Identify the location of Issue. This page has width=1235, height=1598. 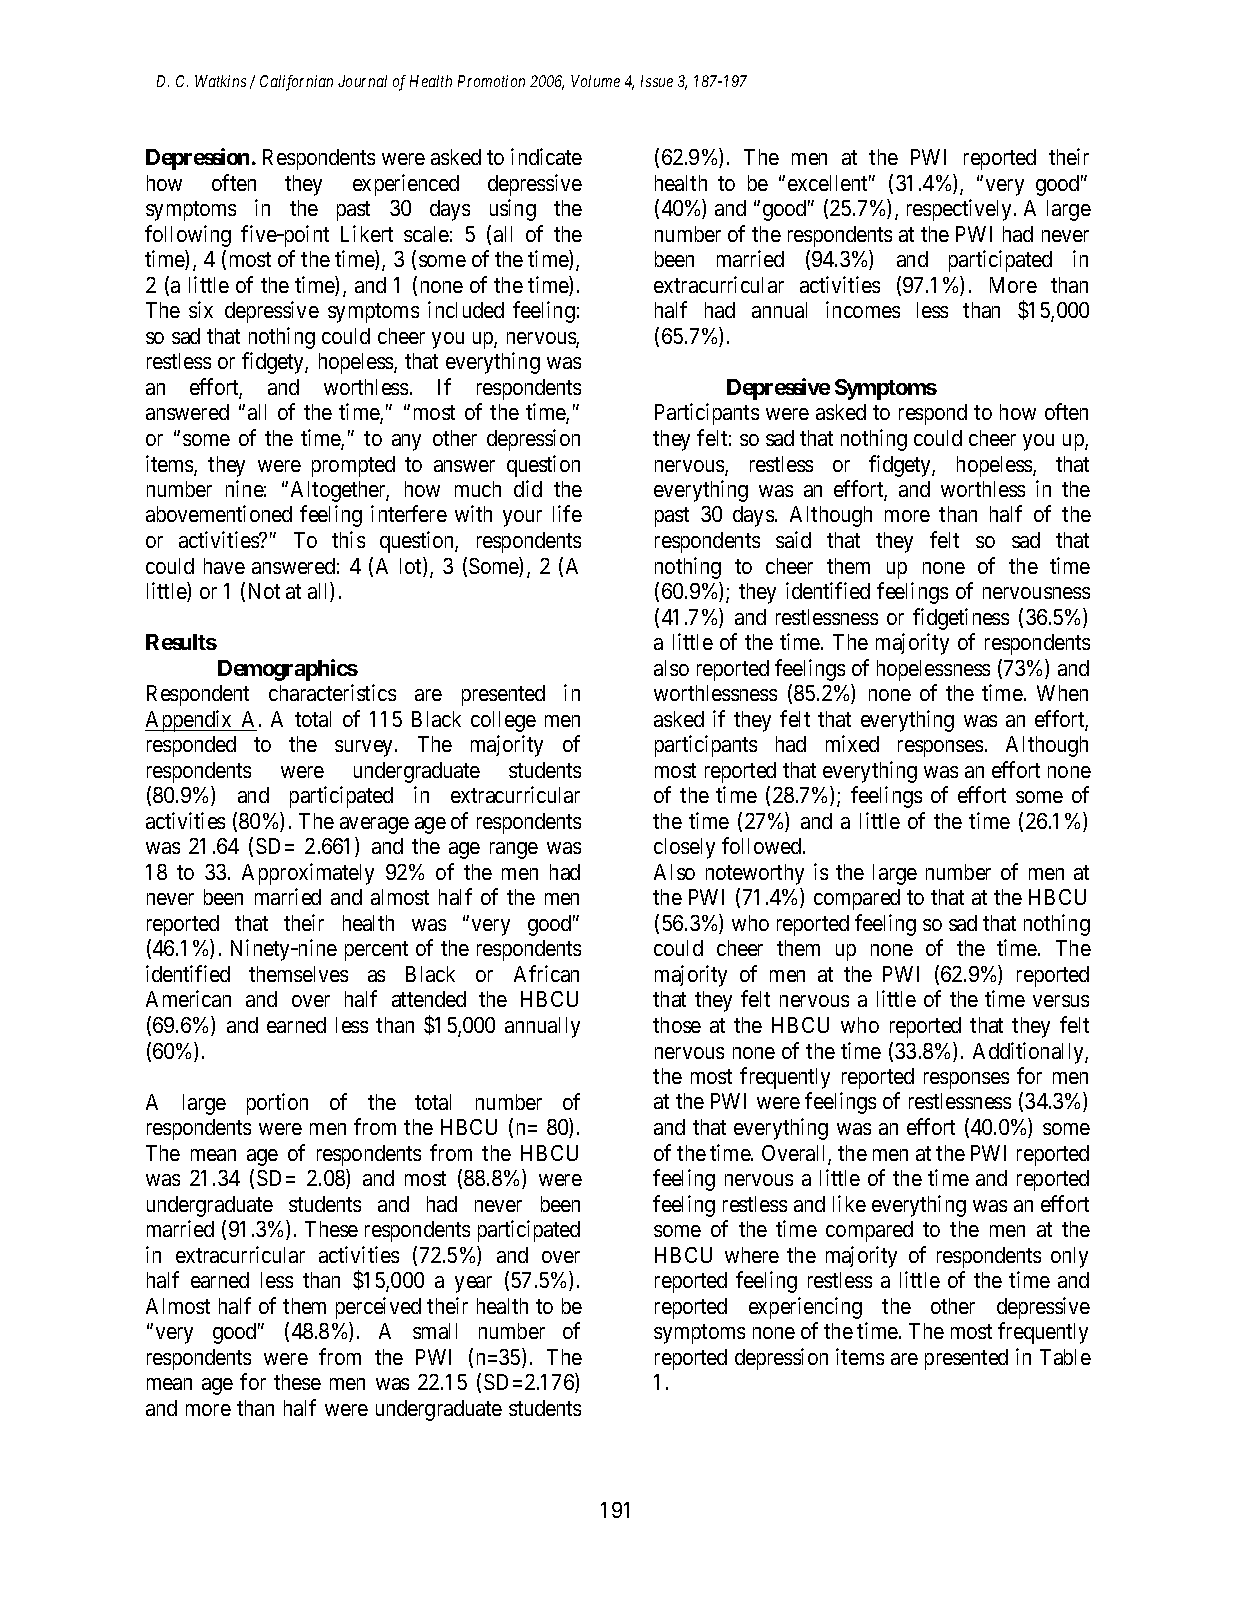
(657, 81).
